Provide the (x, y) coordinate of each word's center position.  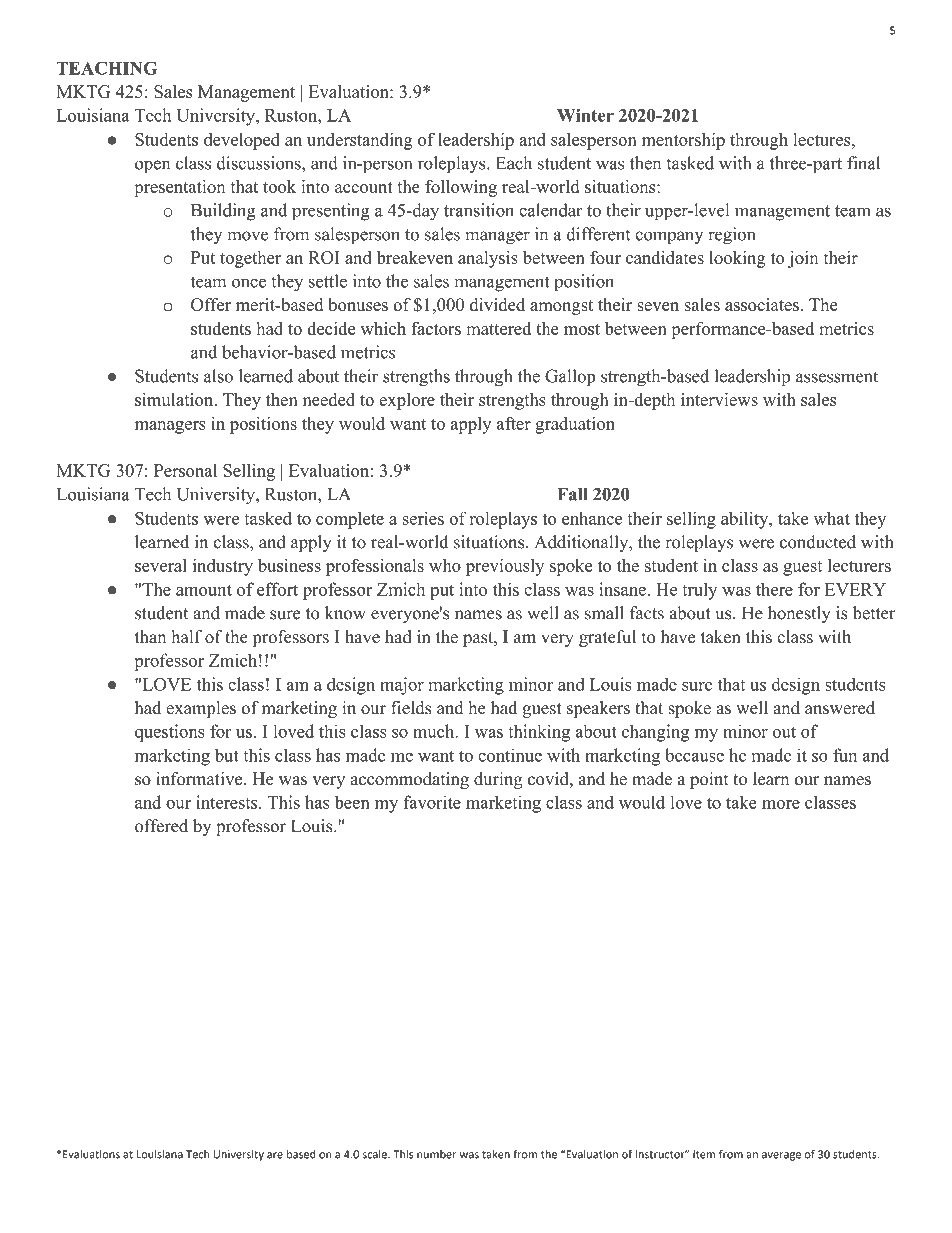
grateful (607, 638)
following (461, 188)
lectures (823, 139)
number (437, 1154)
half (186, 636)
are (275, 1155)
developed (242, 141)
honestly (799, 614)
